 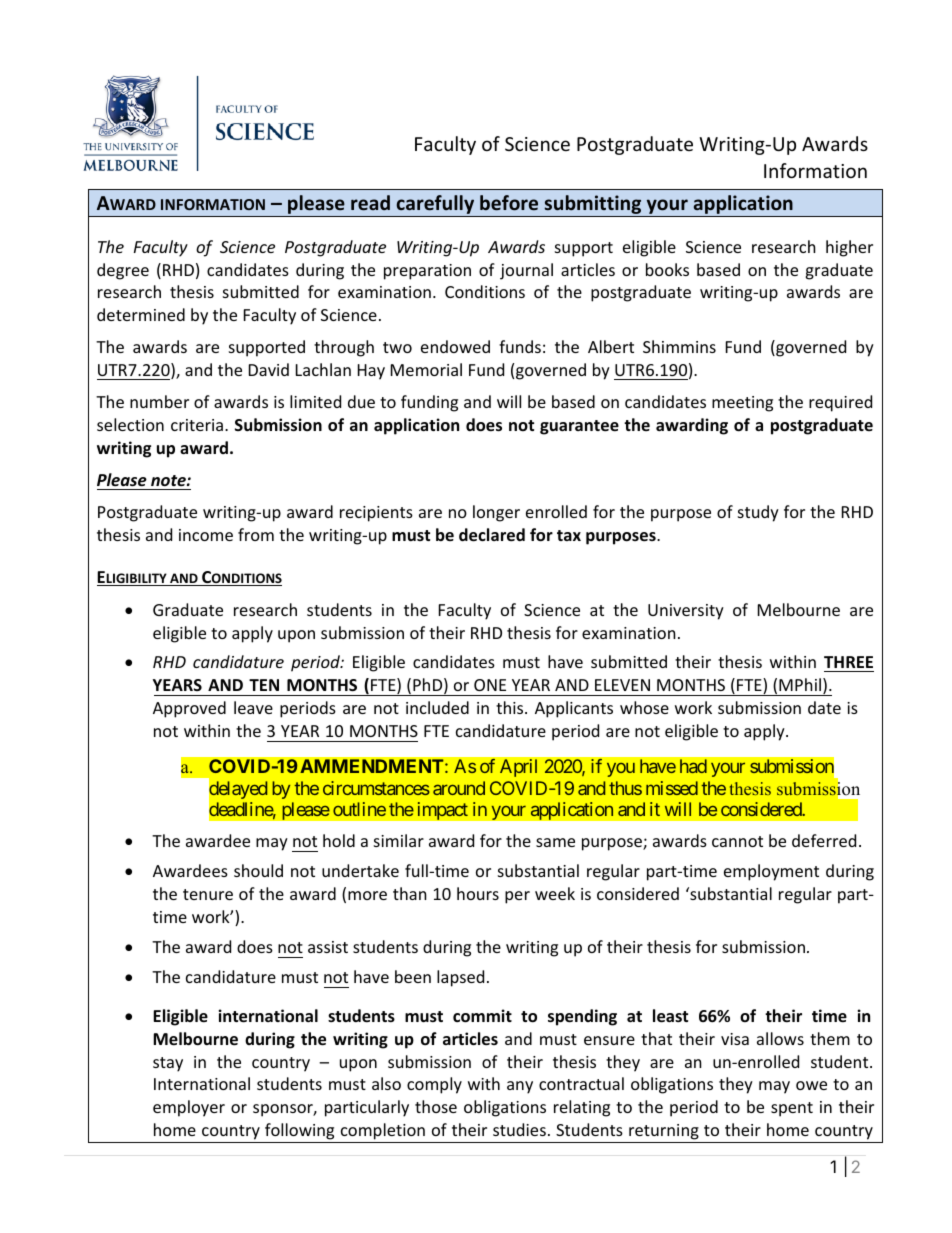 I want to click on before, so click(x=509, y=203).
